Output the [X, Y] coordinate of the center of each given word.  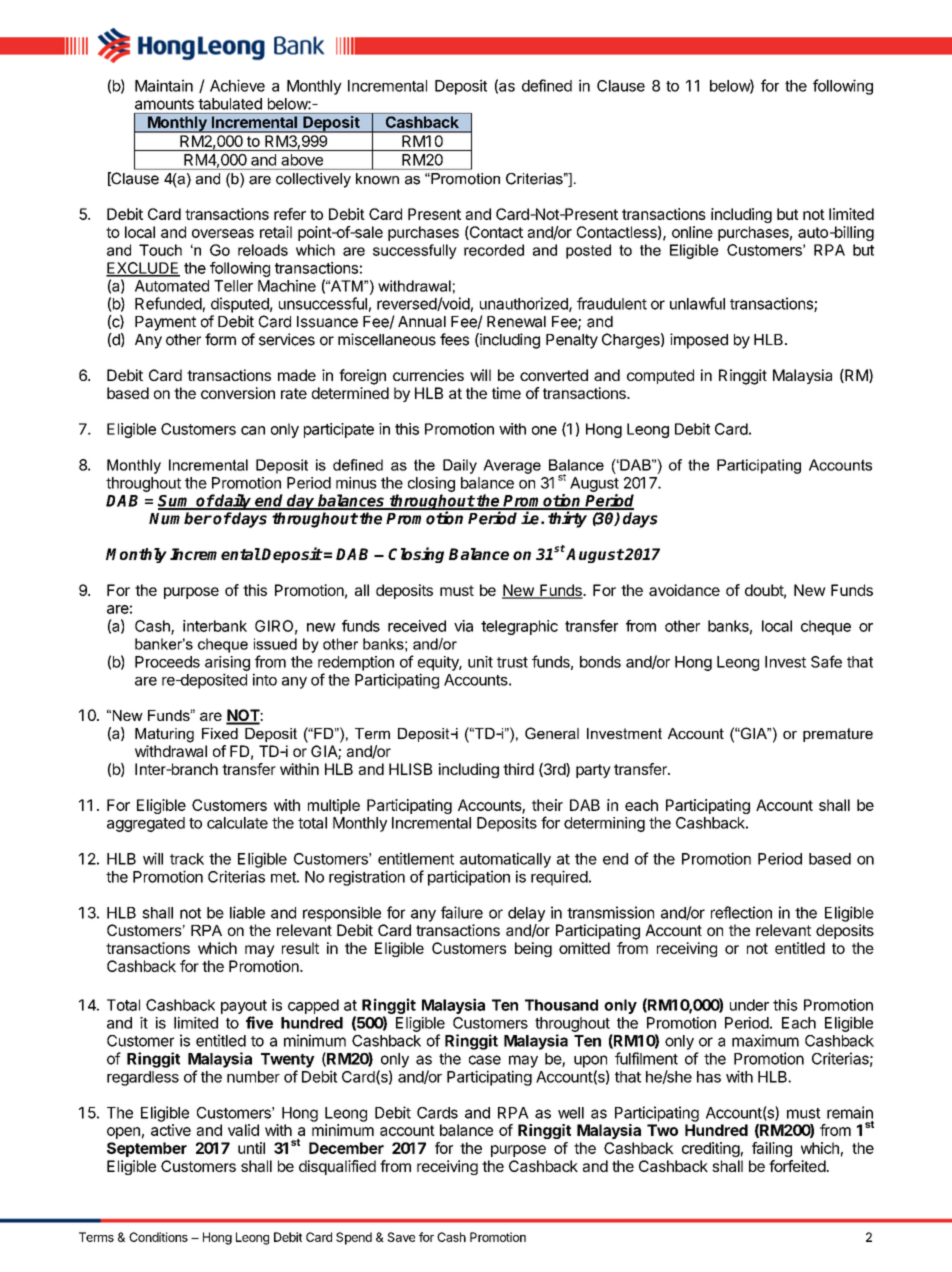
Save [401, 1237]
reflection [741, 912]
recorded [494, 250]
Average [512, 466]
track [187, 859]
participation [469, 878]
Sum [176, 502]
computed [660, 376]
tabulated [230, 104]
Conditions [158, 1237]
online [692, 232]
